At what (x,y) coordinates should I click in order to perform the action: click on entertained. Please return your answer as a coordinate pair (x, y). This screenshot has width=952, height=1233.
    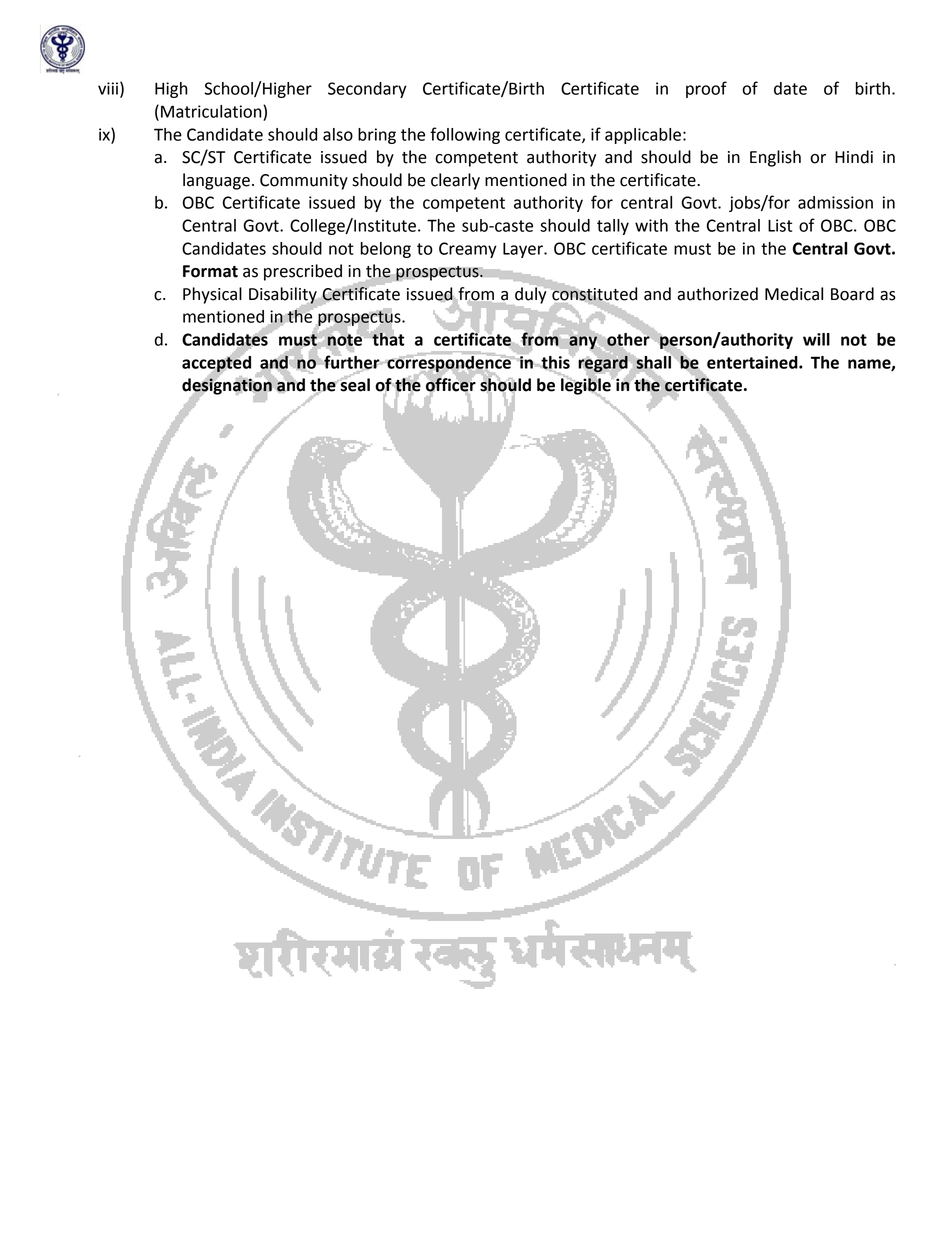
    Looking at the image, I should click on (753, 362).
